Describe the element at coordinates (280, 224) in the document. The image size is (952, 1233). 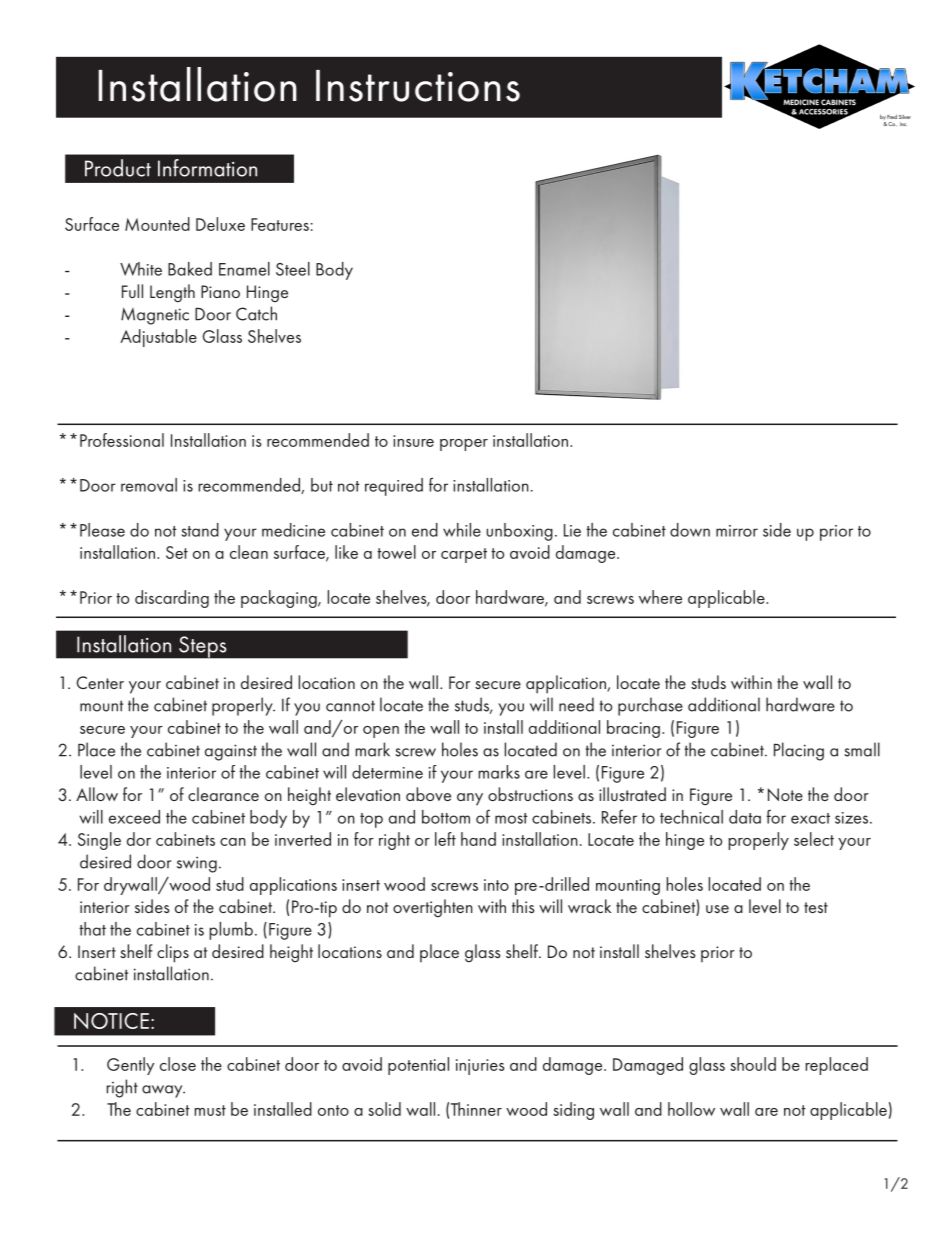
I see `Features` at that location.
